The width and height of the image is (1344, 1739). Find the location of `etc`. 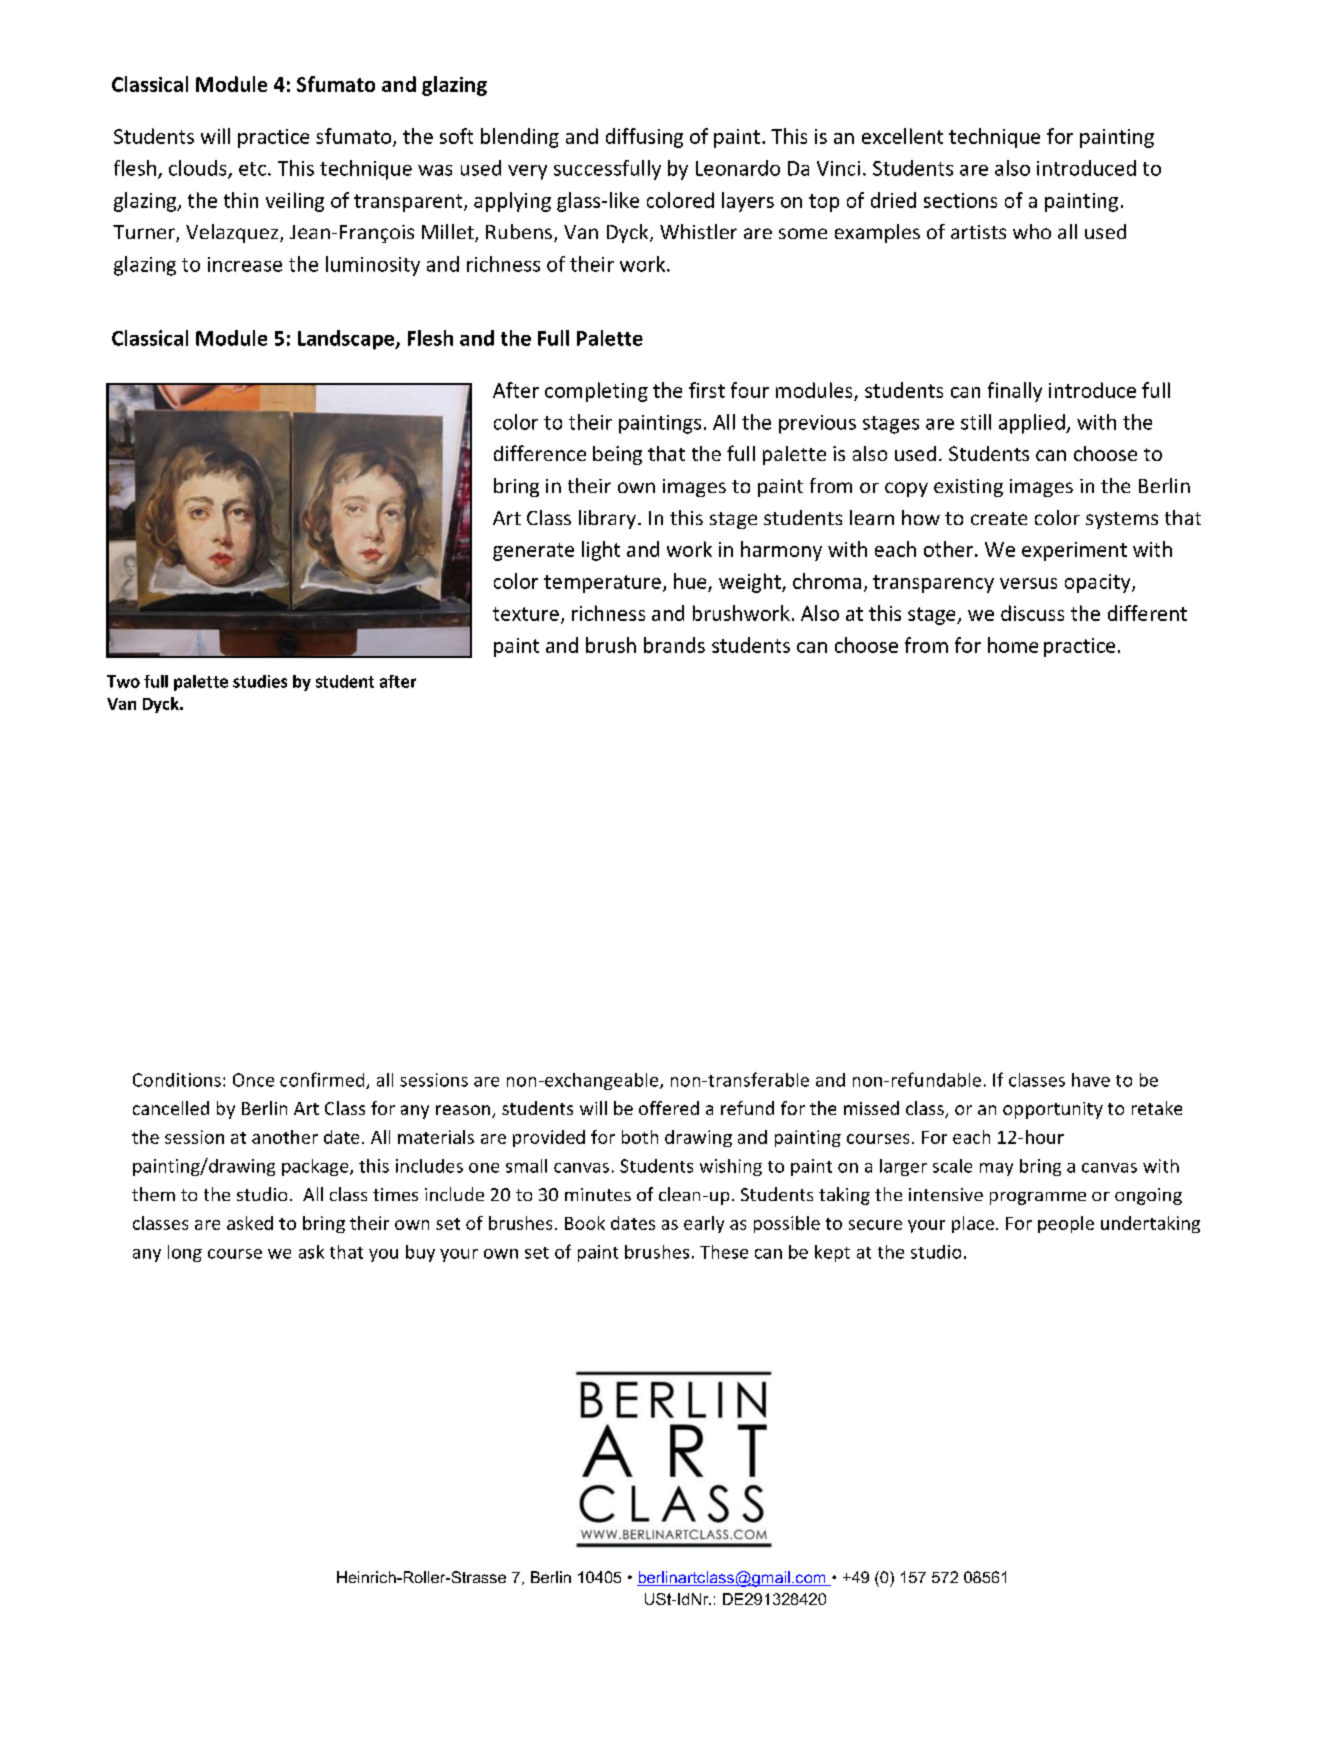

etc is located at coordinates (254, 169).
